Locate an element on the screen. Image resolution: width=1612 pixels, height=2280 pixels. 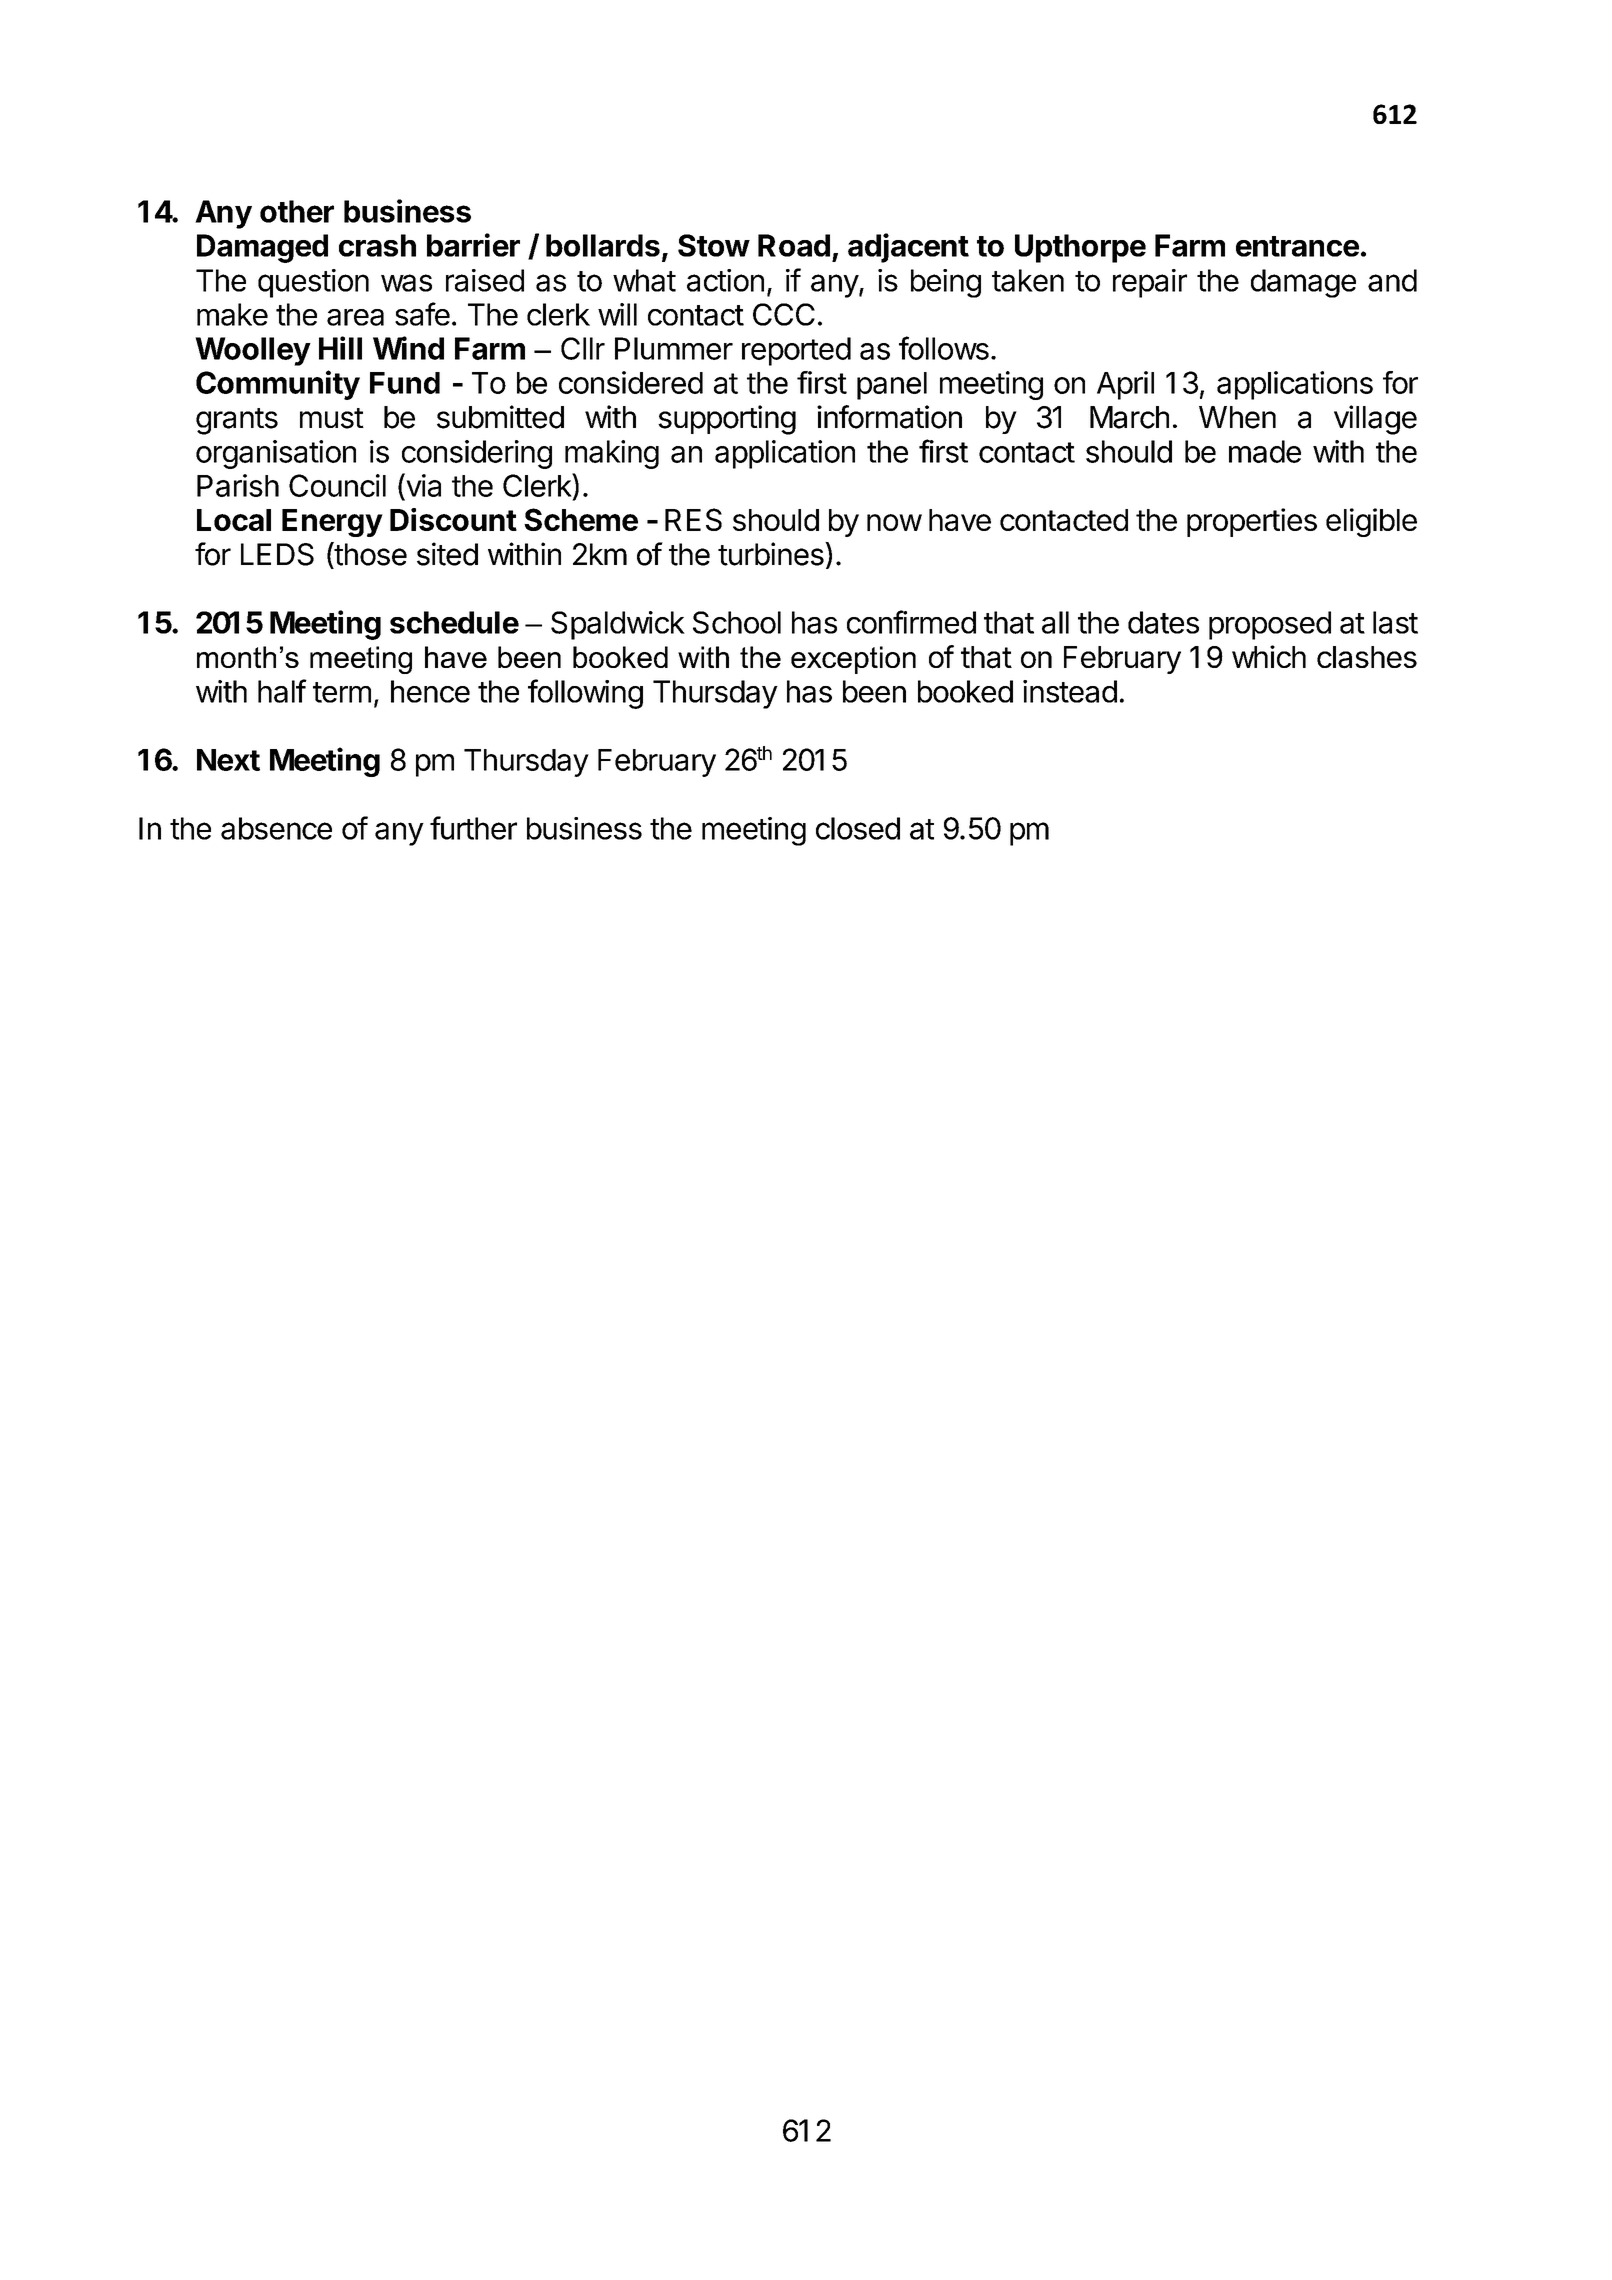
When is located at coordinates (1237, 417).
